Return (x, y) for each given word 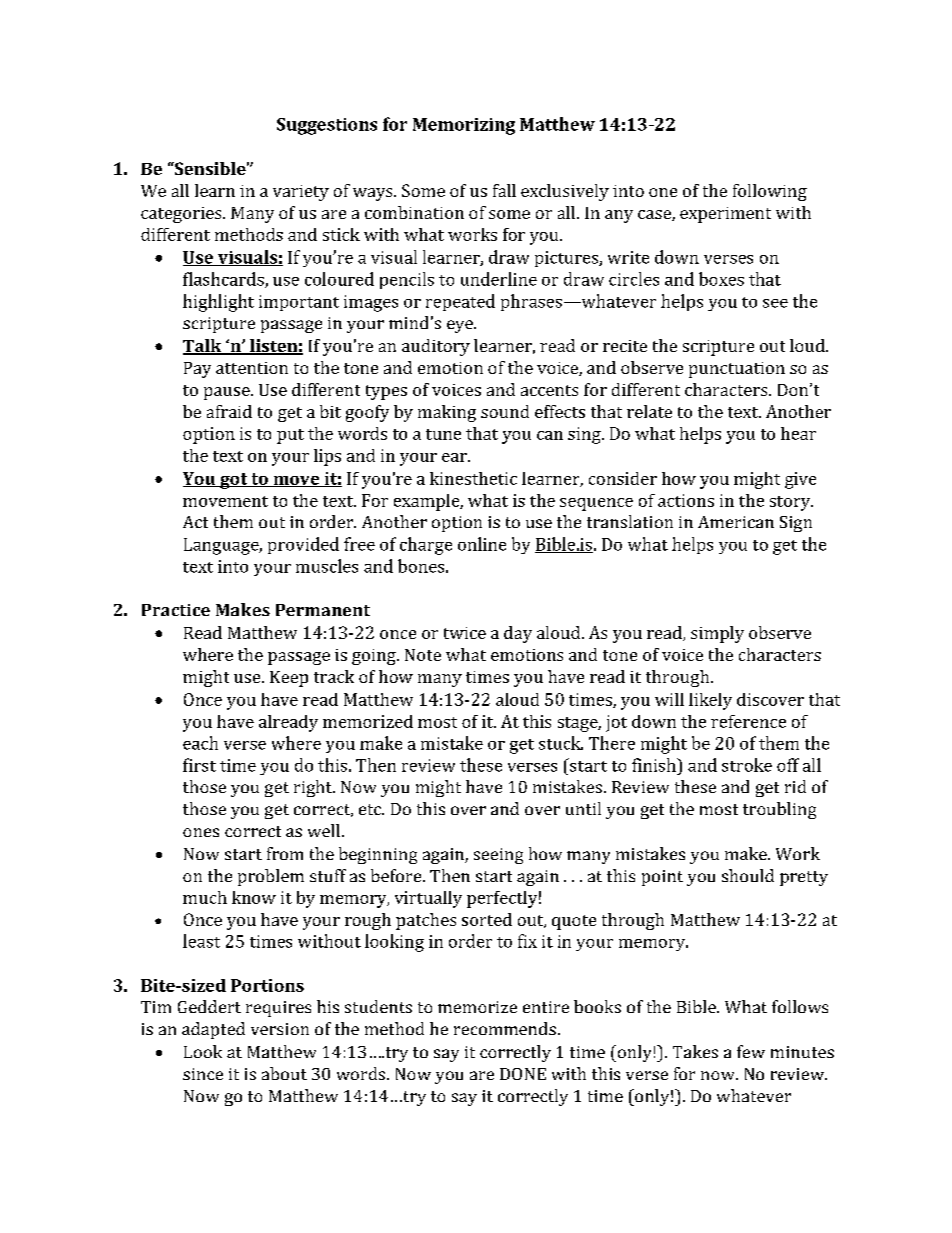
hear (798, 433)
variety (301, 193)
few (751, 1051)
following (770, 192)
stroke (747, 765)
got (234, 481)
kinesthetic (473, 478)
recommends (505, 1028)
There (612, 743)
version (280, 1029)
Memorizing (464, 126)
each (200, 743)
